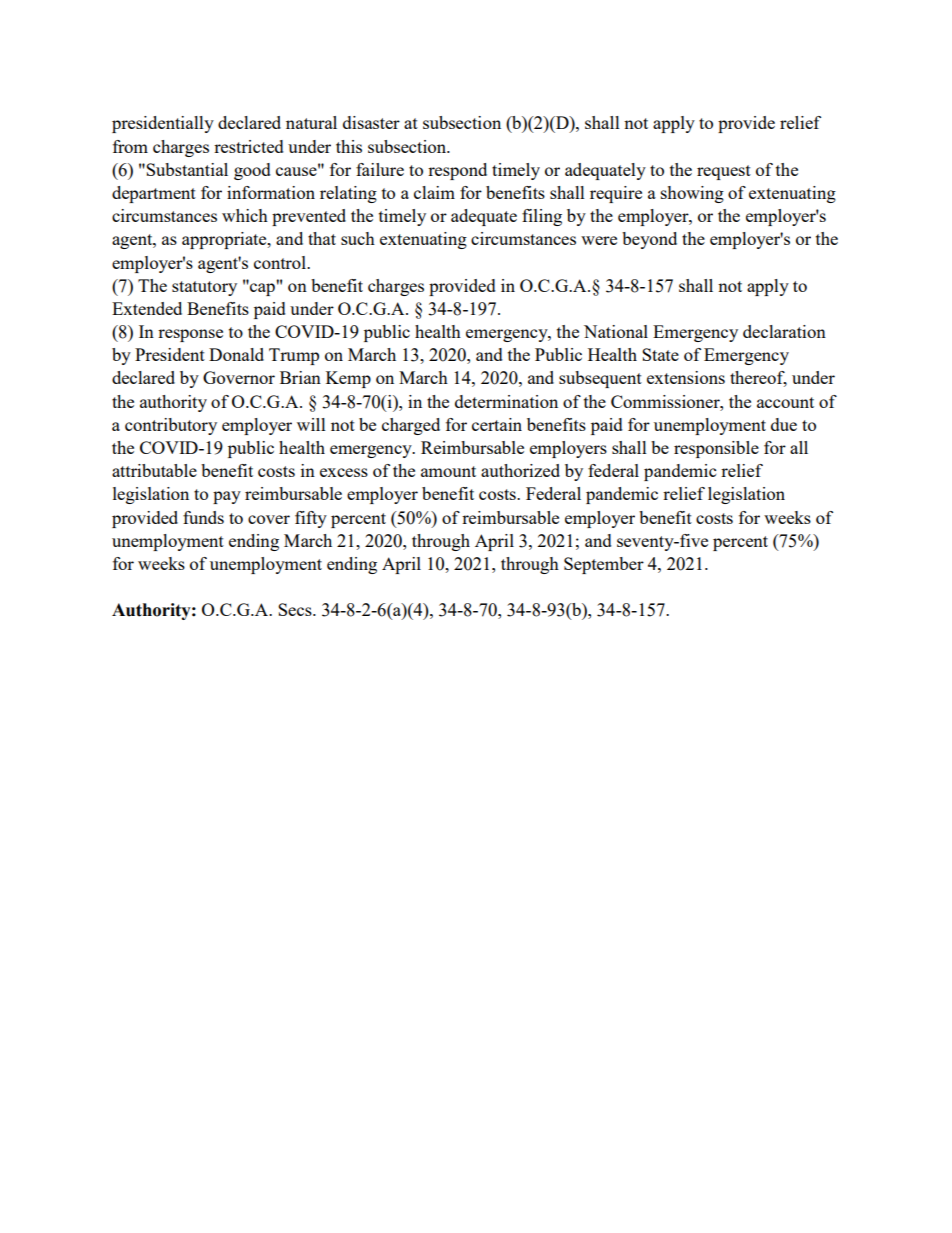 The height and width of the screenshot is (1233, 952). Describe the element at coordinates (457, 171) in the screenshot. I see `respond` at that location.
